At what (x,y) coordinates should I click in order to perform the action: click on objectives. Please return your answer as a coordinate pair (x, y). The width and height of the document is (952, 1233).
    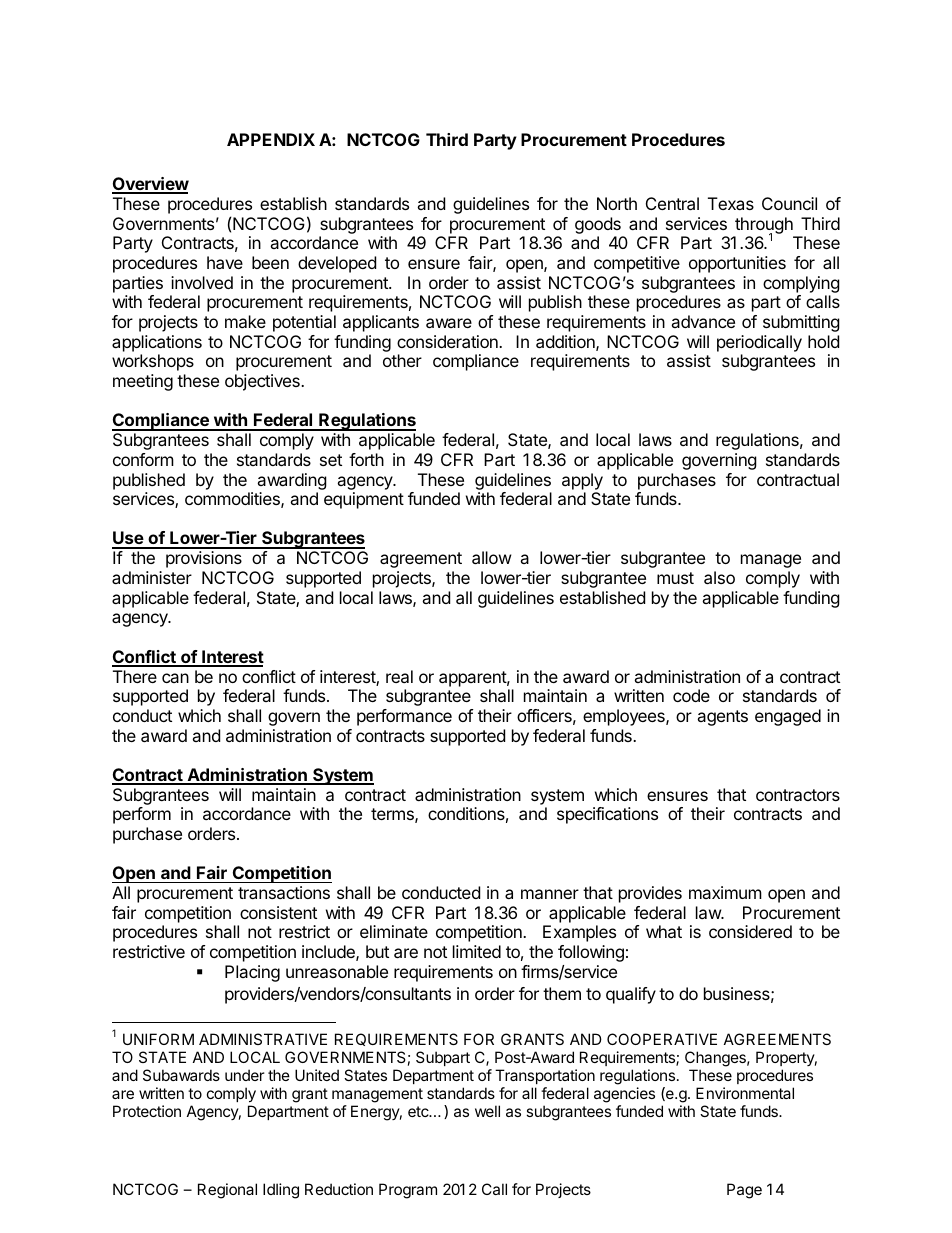
    Looking at the image, I should click on (263, 382).
